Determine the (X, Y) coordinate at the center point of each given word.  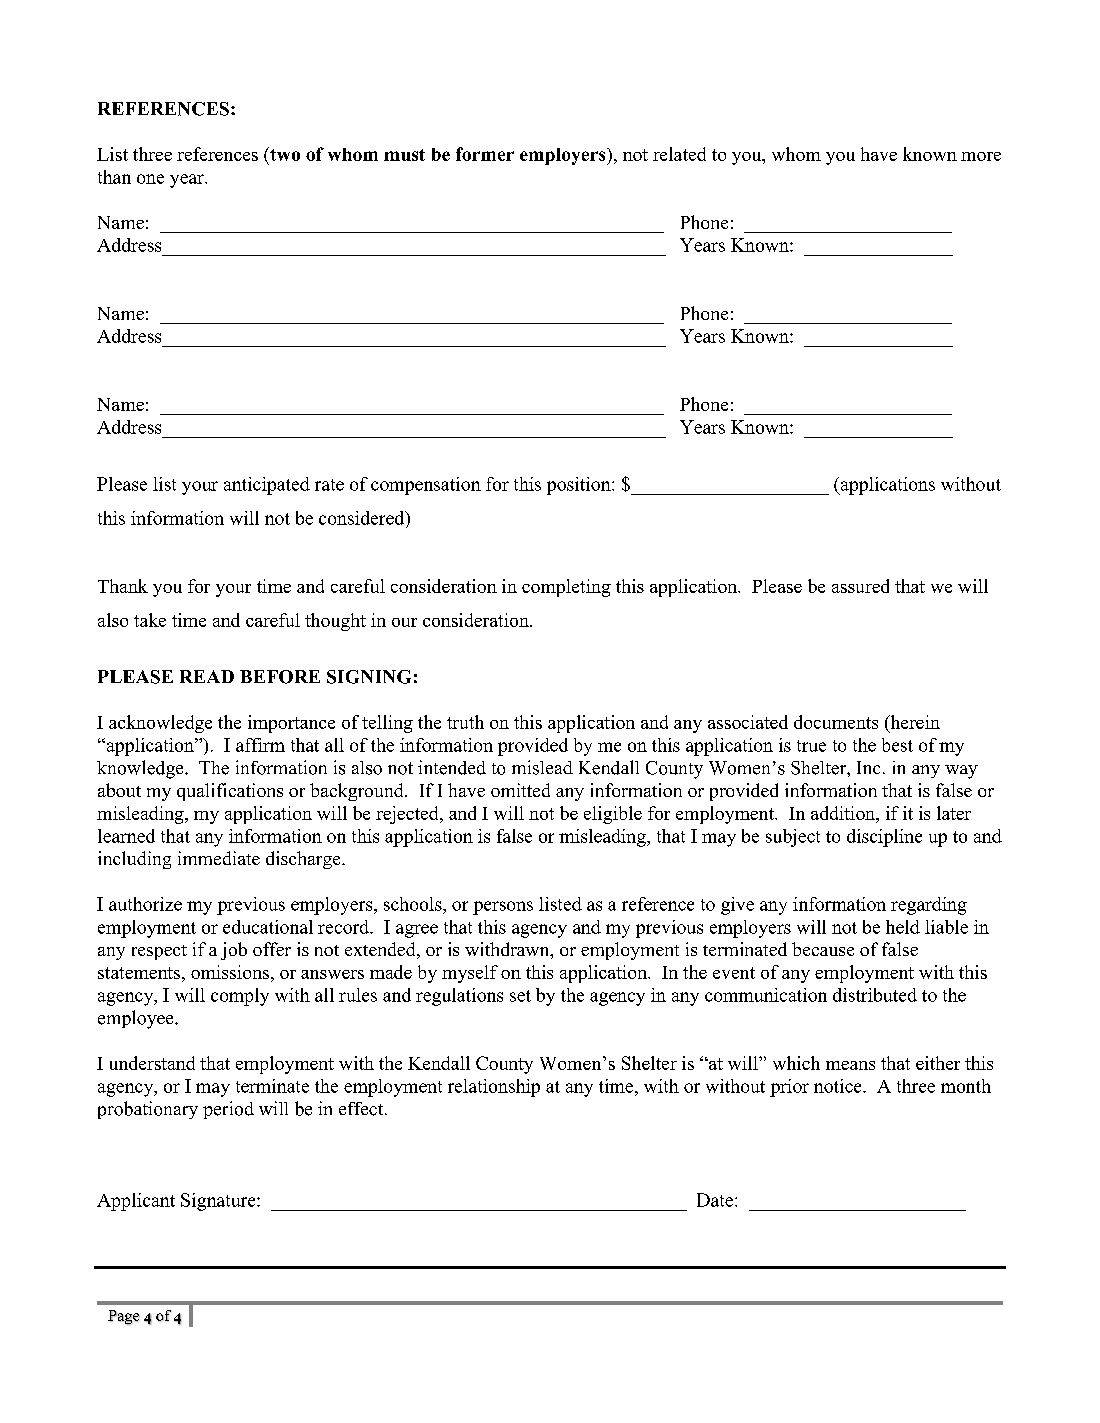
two (284, 154)
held (903, 927)
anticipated (267, 486)
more (981, 156)
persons (503, 908)
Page (124, 1317)
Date (715, 1200)
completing (566, 588)
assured (860, 586)
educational (268, 927)
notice (839, 1086)
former (485, 154)
